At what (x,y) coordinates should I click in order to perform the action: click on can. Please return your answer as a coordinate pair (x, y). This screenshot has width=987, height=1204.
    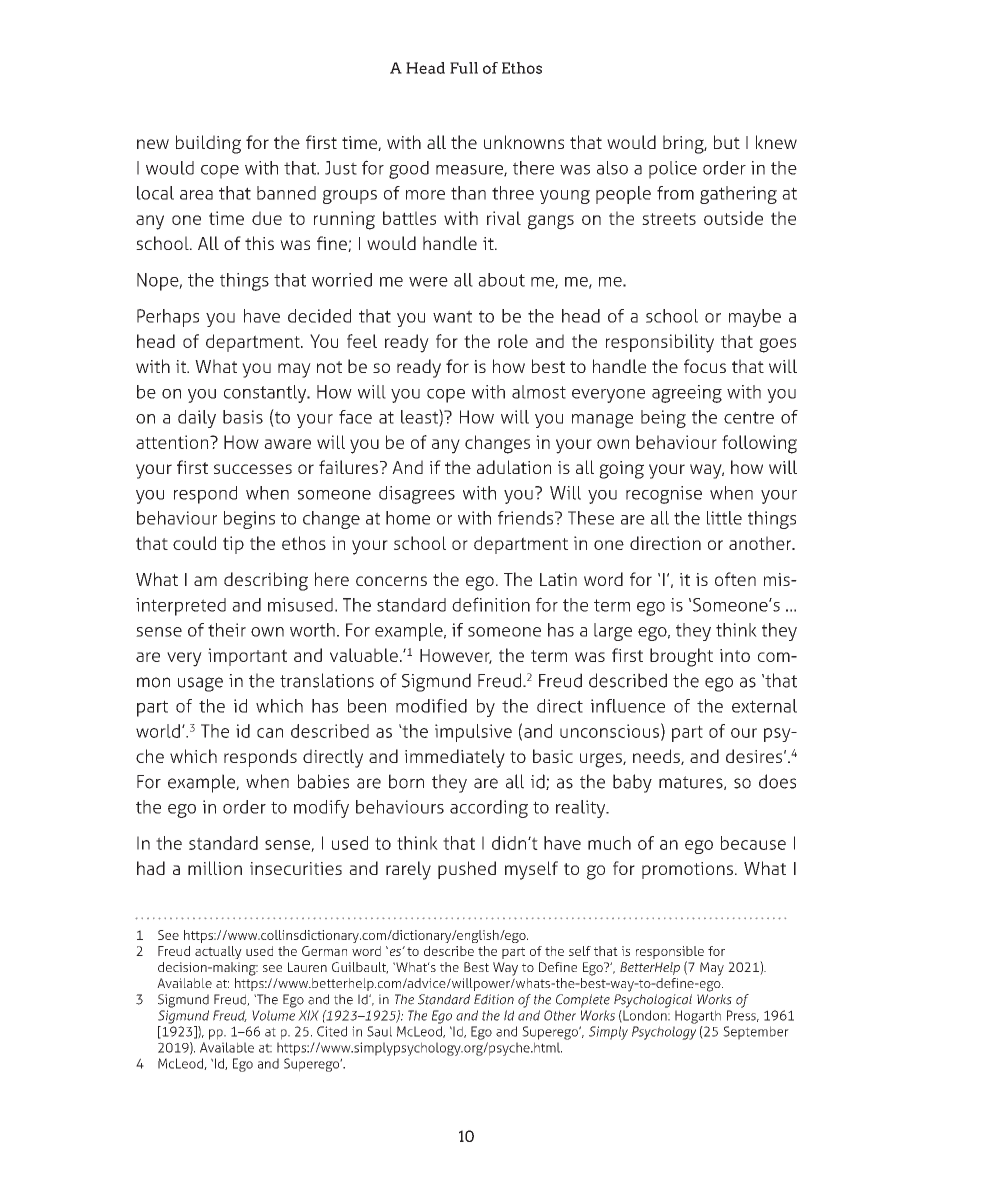
    Looking at the image, I should click on (270, 733).
